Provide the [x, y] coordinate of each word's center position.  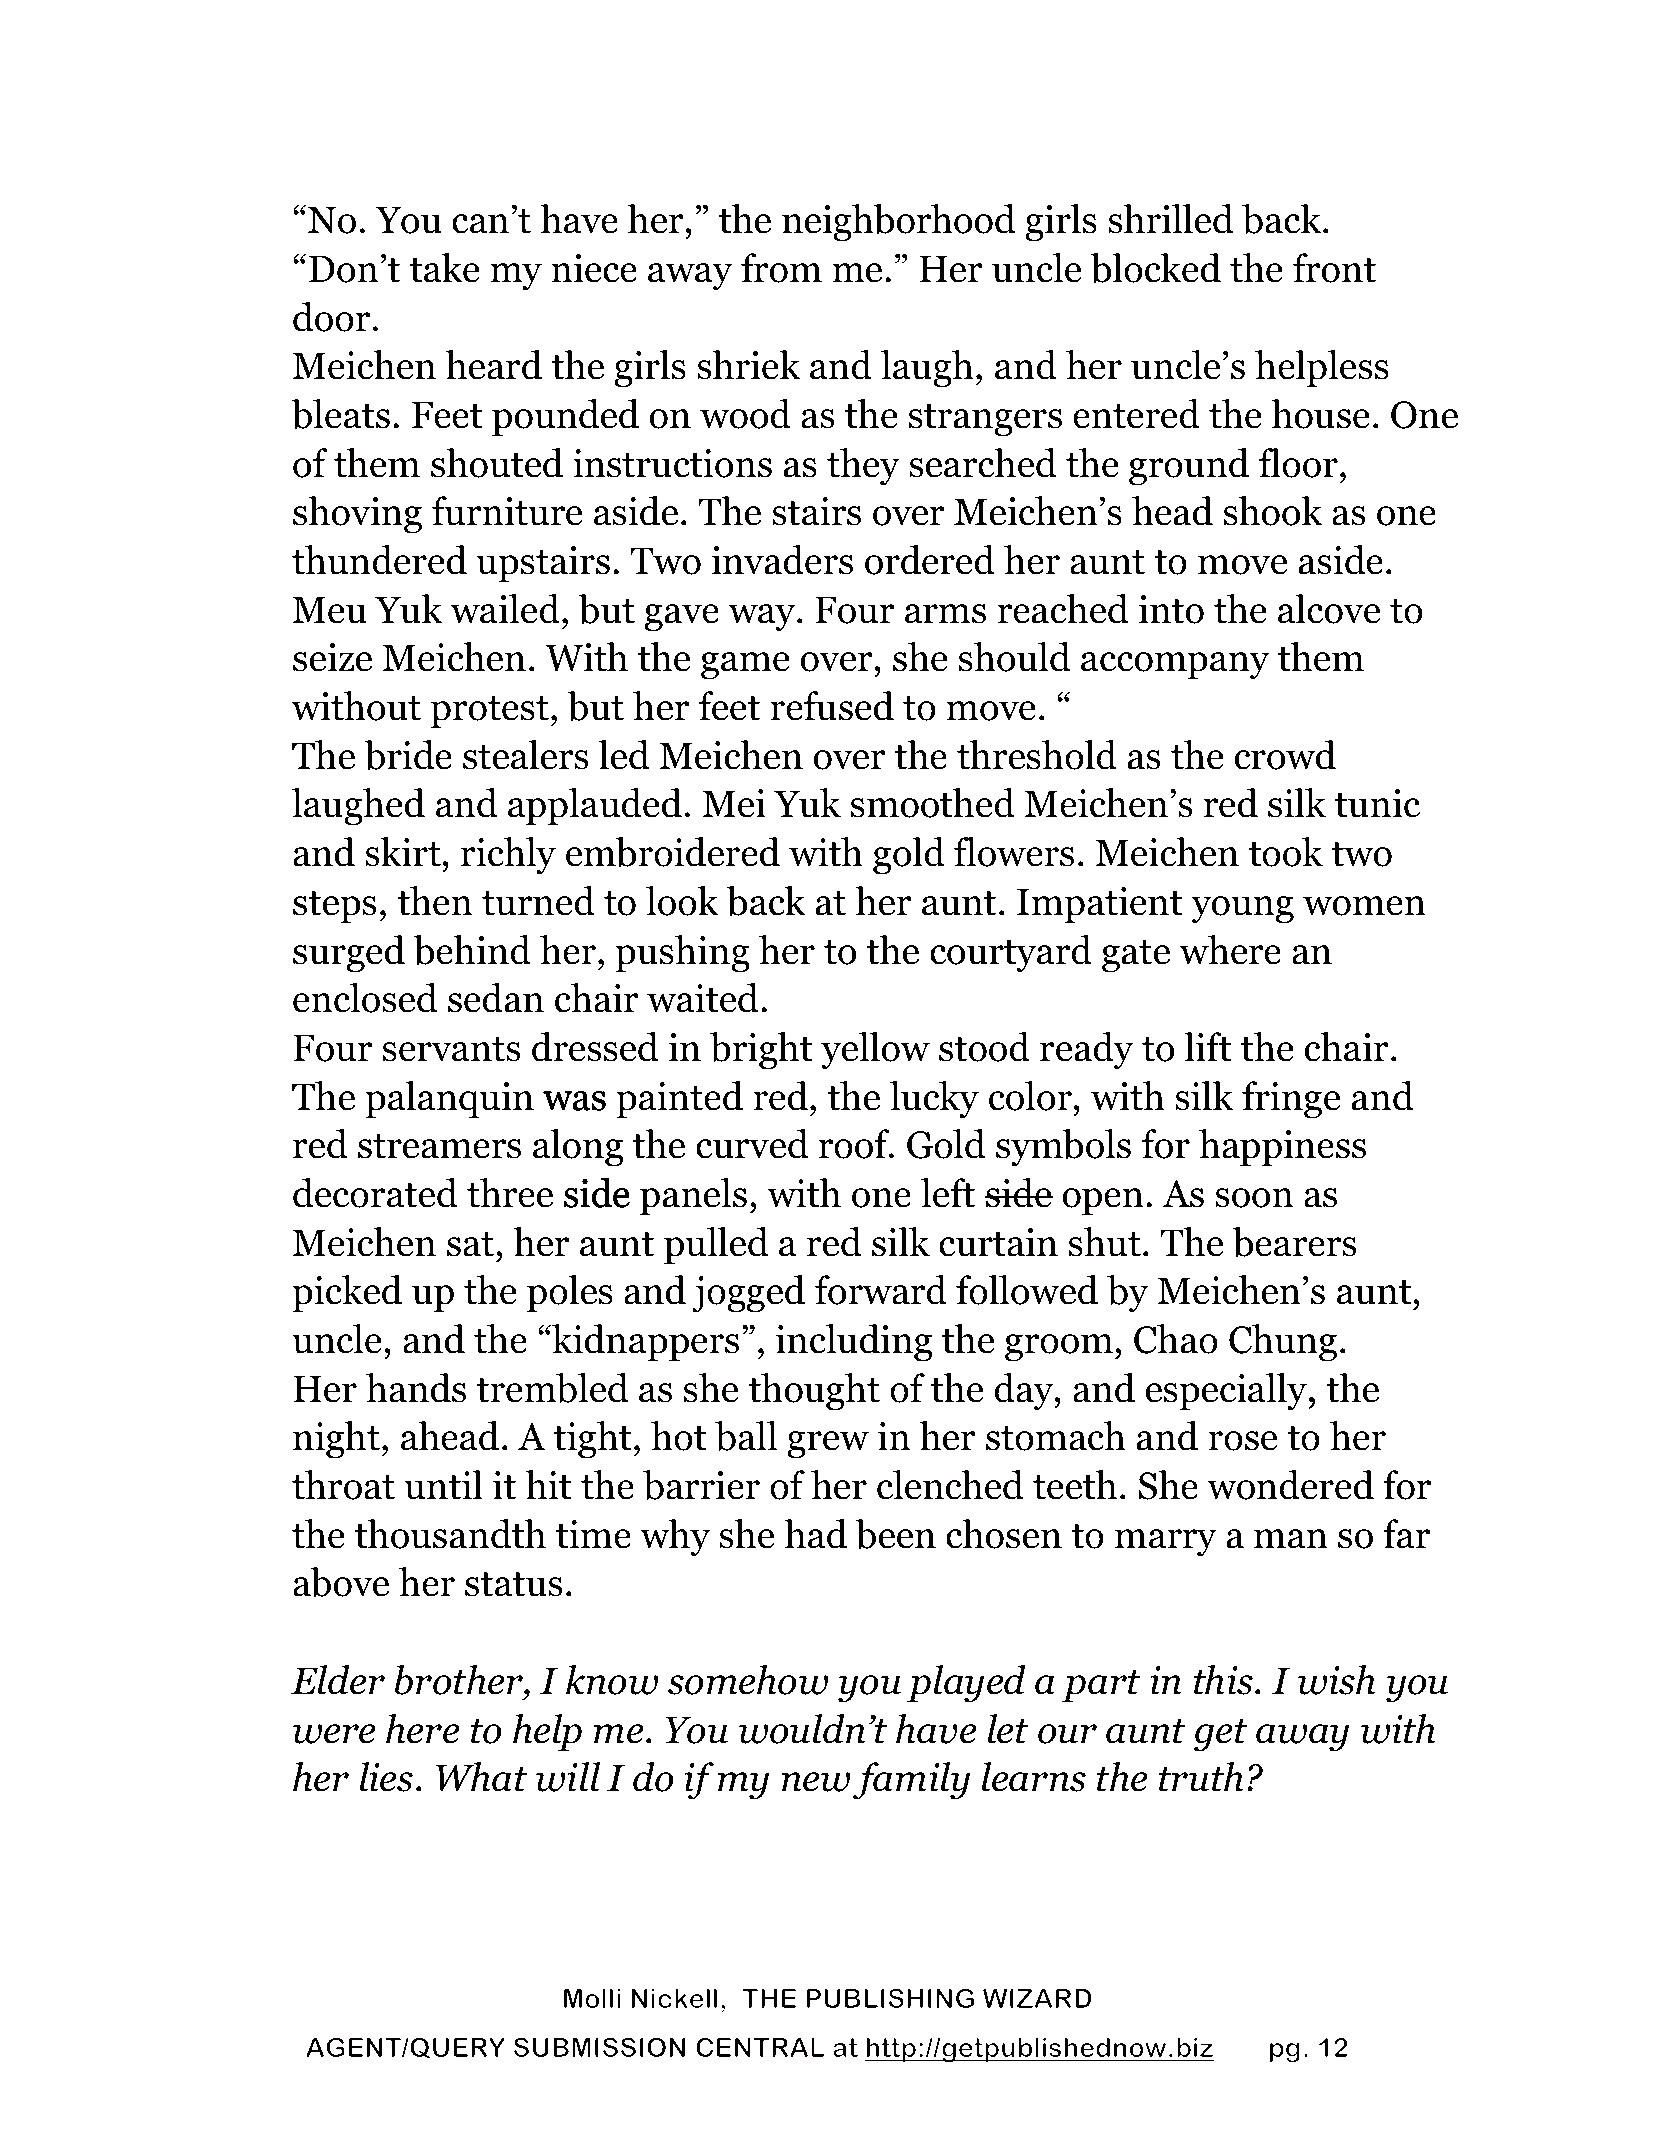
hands [416, 1388]
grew [828, 1445]
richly [508, 856]
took [1286, 852]
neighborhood [899, 223]
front [1334, 268]
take [445, 268]
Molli [592, 1998]
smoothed [933, 803]
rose [1242, 1441]
